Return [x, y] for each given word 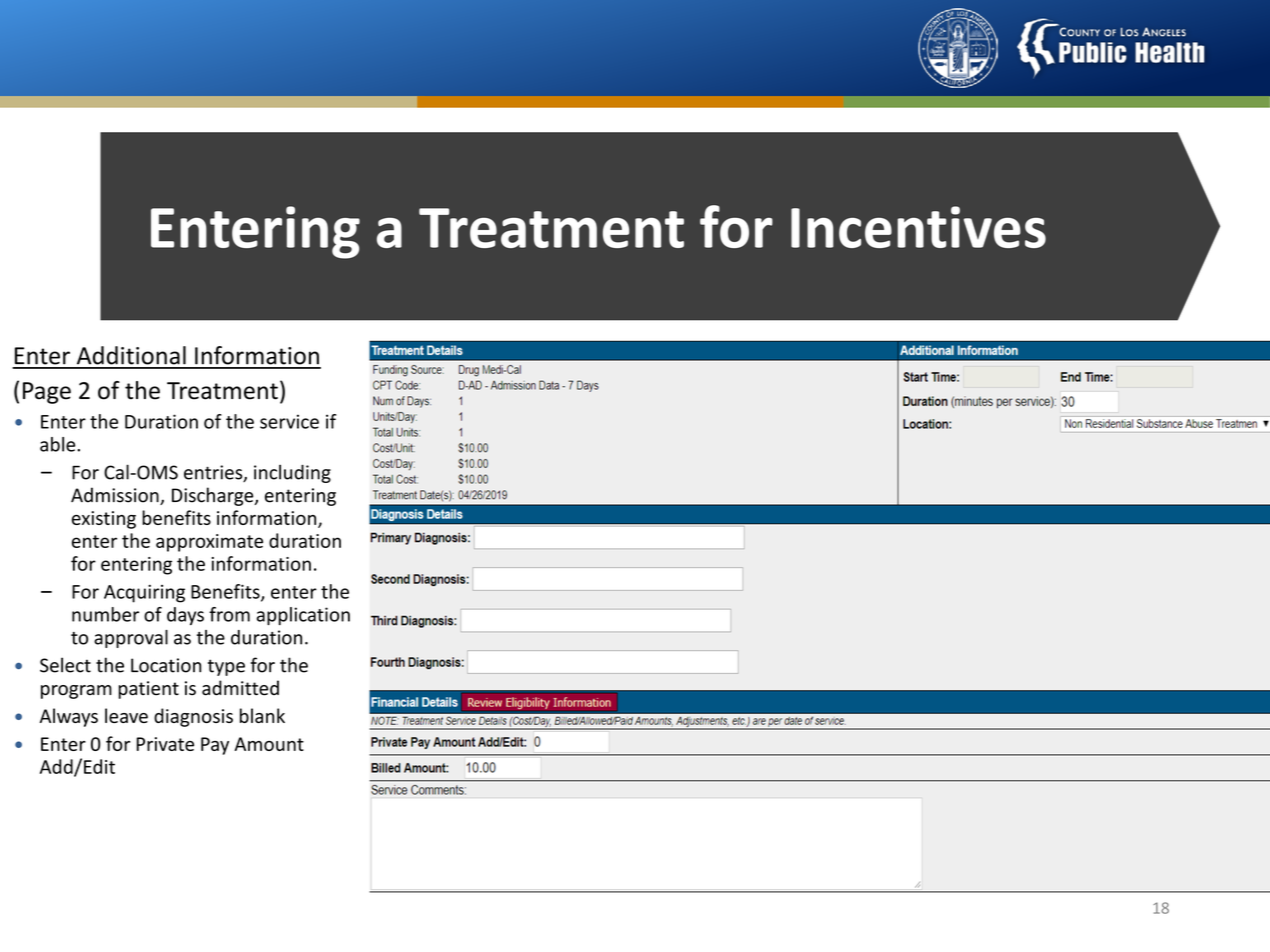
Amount [269, 744]
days [185, 616]
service [289, 421]
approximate [209, 543]
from [229, 614]
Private [165, 744]
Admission [116, 496]
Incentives [918, 227]
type [226, 667]
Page [47, 393]
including [292, 474]
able [59, 444]
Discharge [214, 496]
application [303, 616]
